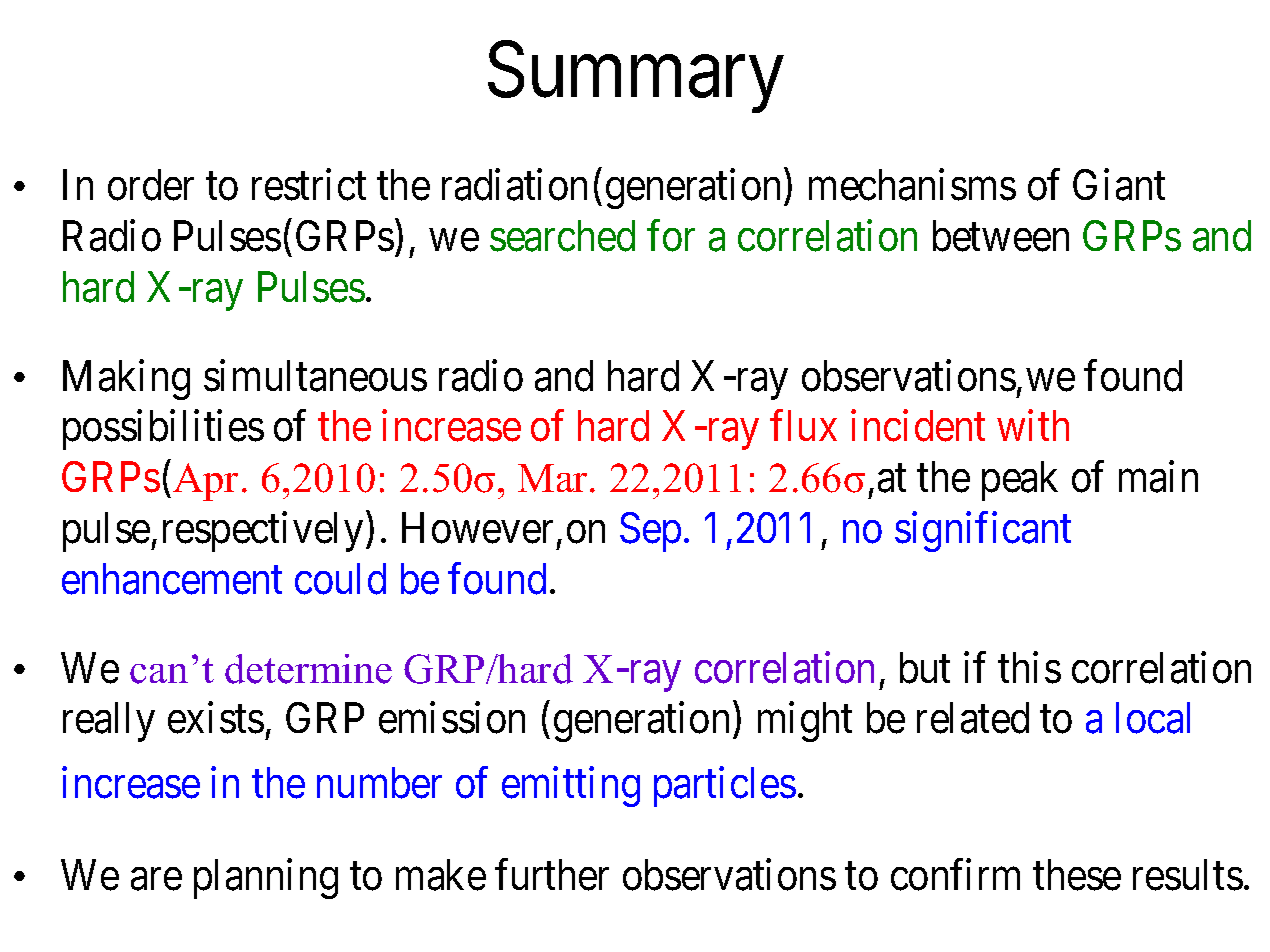 The height and width of the document is (952, 1270). What do you see at coordinates (172, 579) in the document?
I see `enhancement` at bounding box center [172, 579].
